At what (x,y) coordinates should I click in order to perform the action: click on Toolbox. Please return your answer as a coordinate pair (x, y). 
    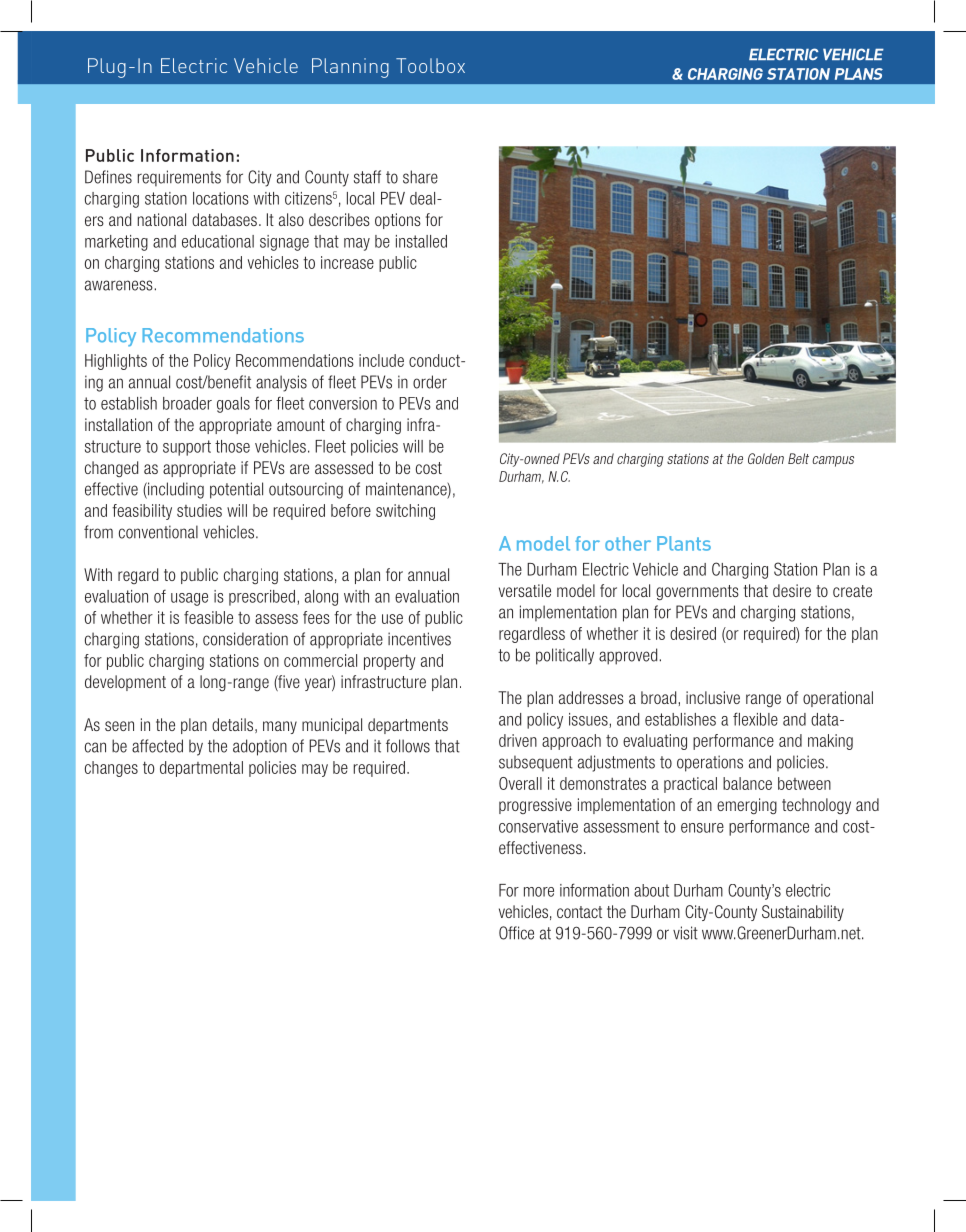
    Looking at the image, I should click on (430, 65).
